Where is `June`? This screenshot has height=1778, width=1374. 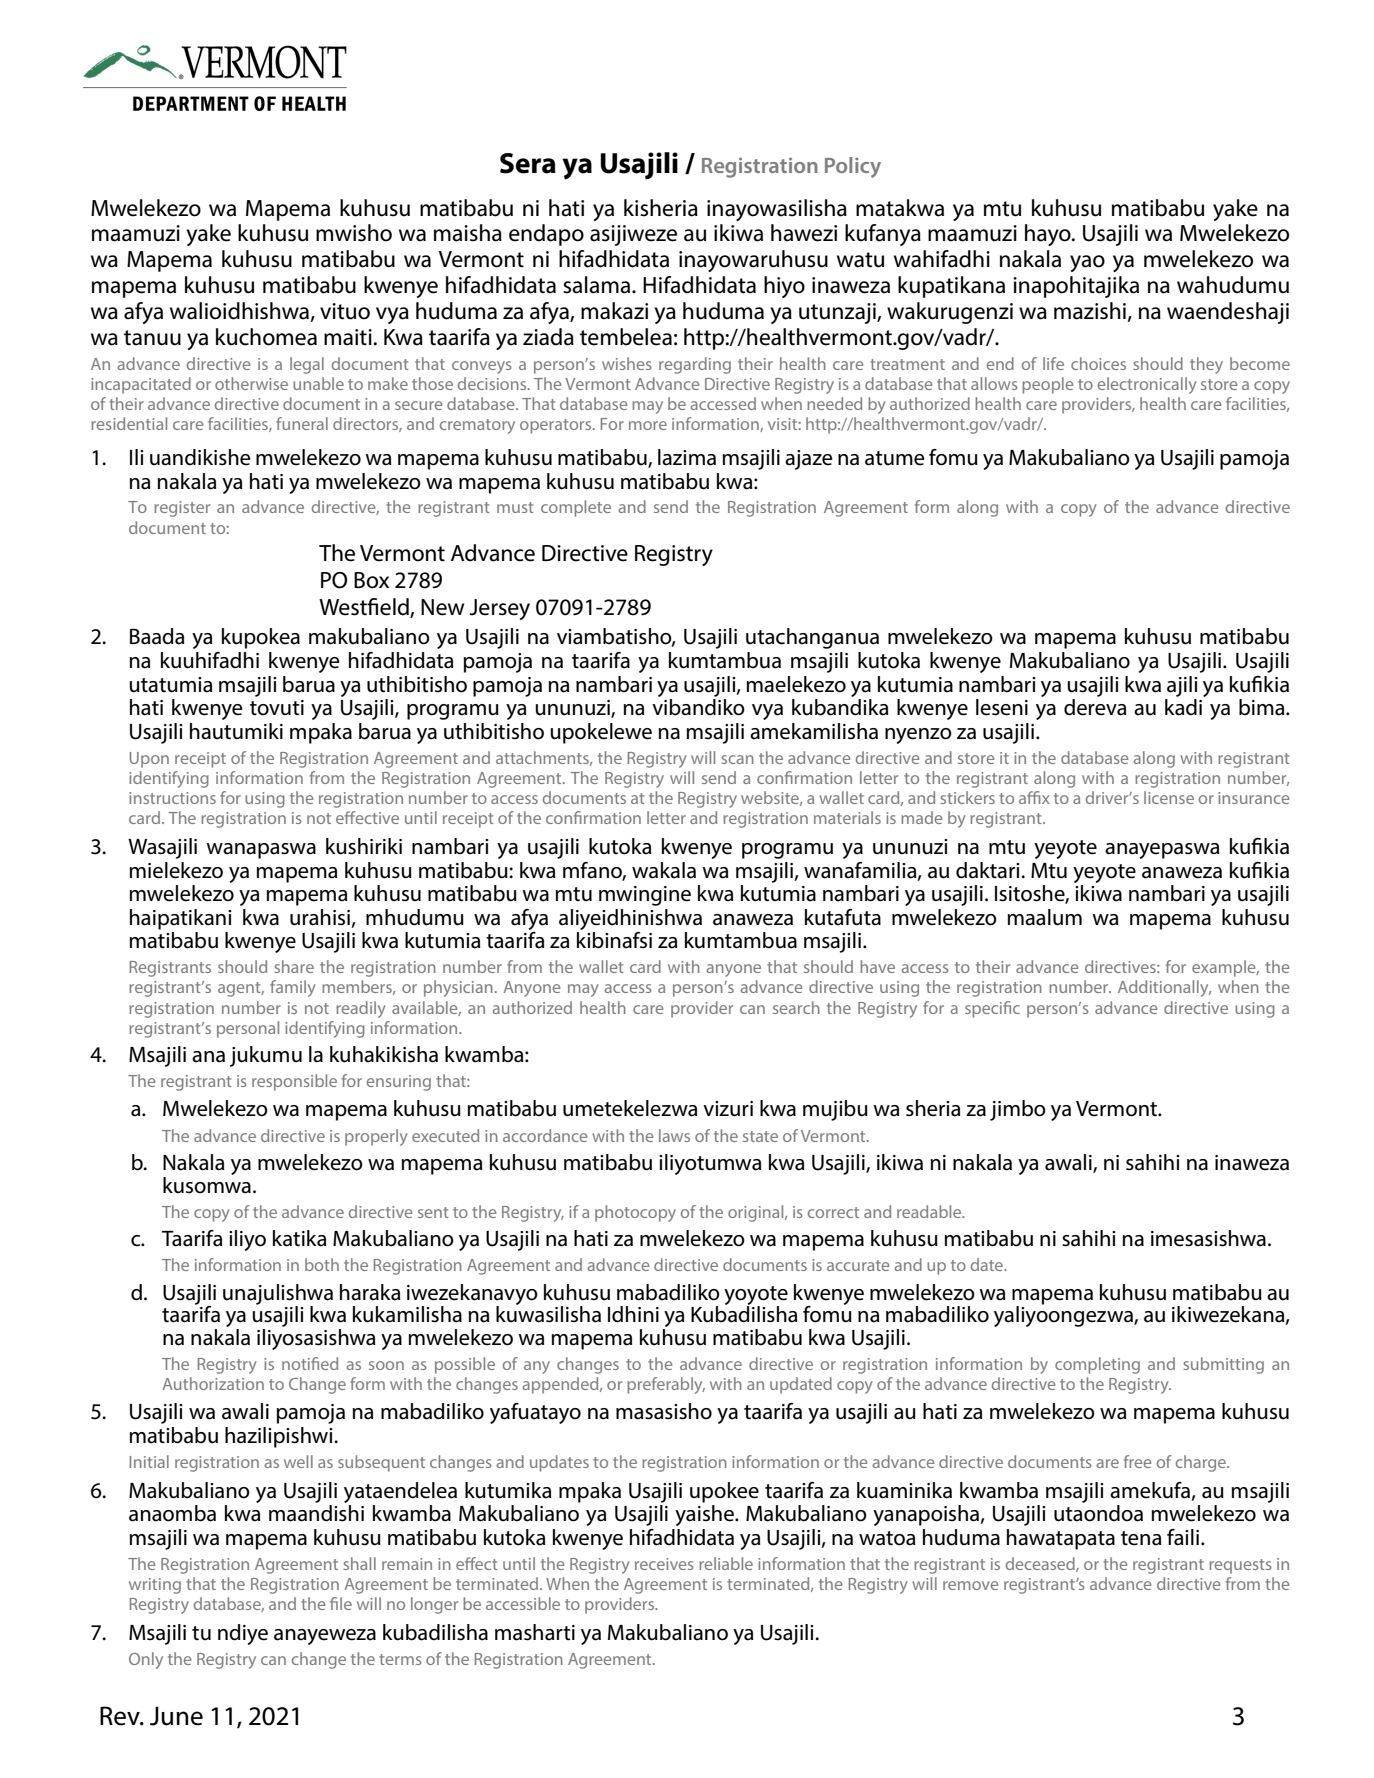 June is located at coordinates (176, 1716).
